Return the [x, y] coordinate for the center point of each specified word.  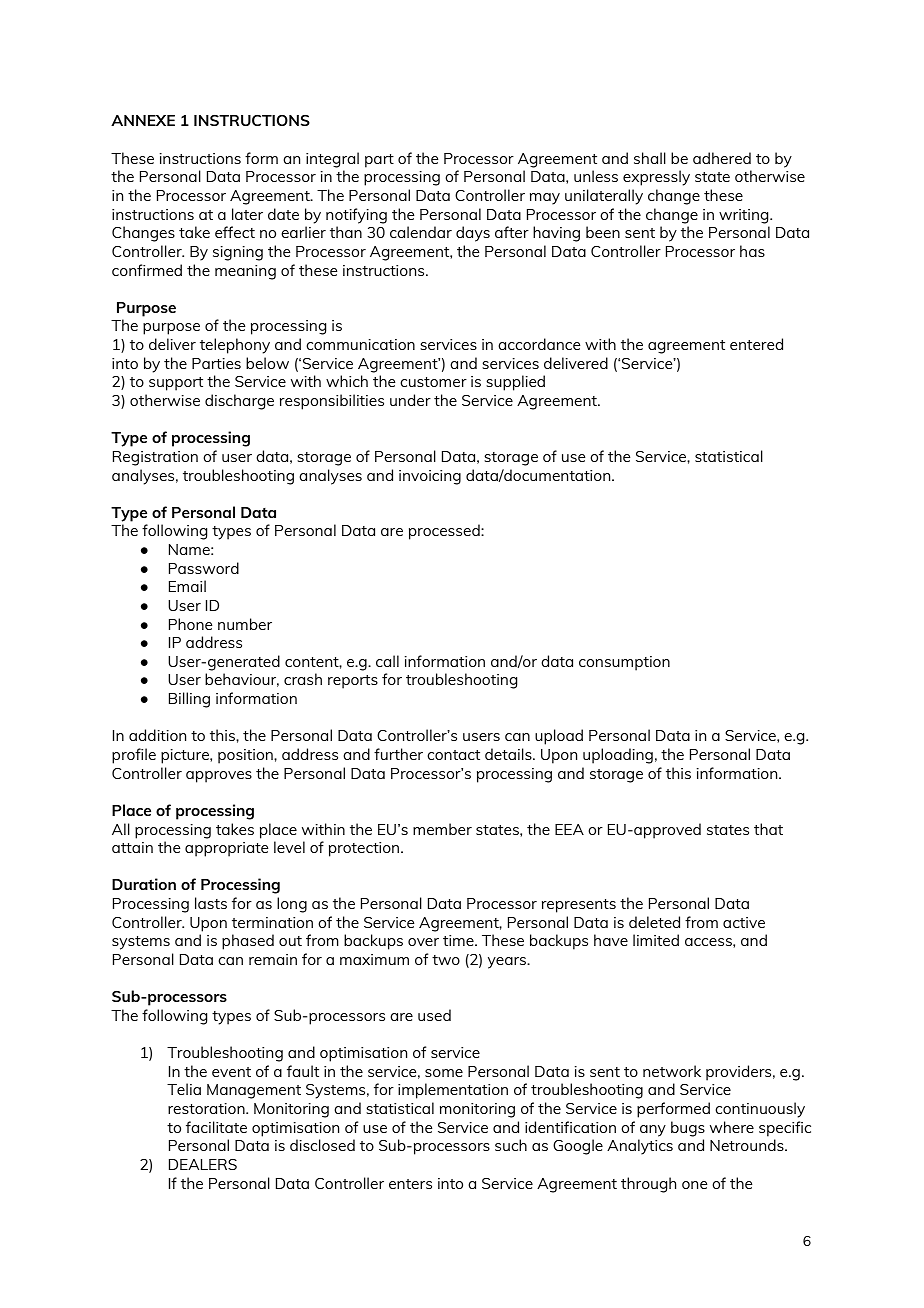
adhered [722, 158]
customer [433, 382]
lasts [211, 903]
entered [756, 344]
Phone [190, 624]
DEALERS [203, 1164]
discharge [239, 402]
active [744, 922]
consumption [624, 663]
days [473, 234]
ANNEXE [143, 120]
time [459, 940]
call [387, 661]
